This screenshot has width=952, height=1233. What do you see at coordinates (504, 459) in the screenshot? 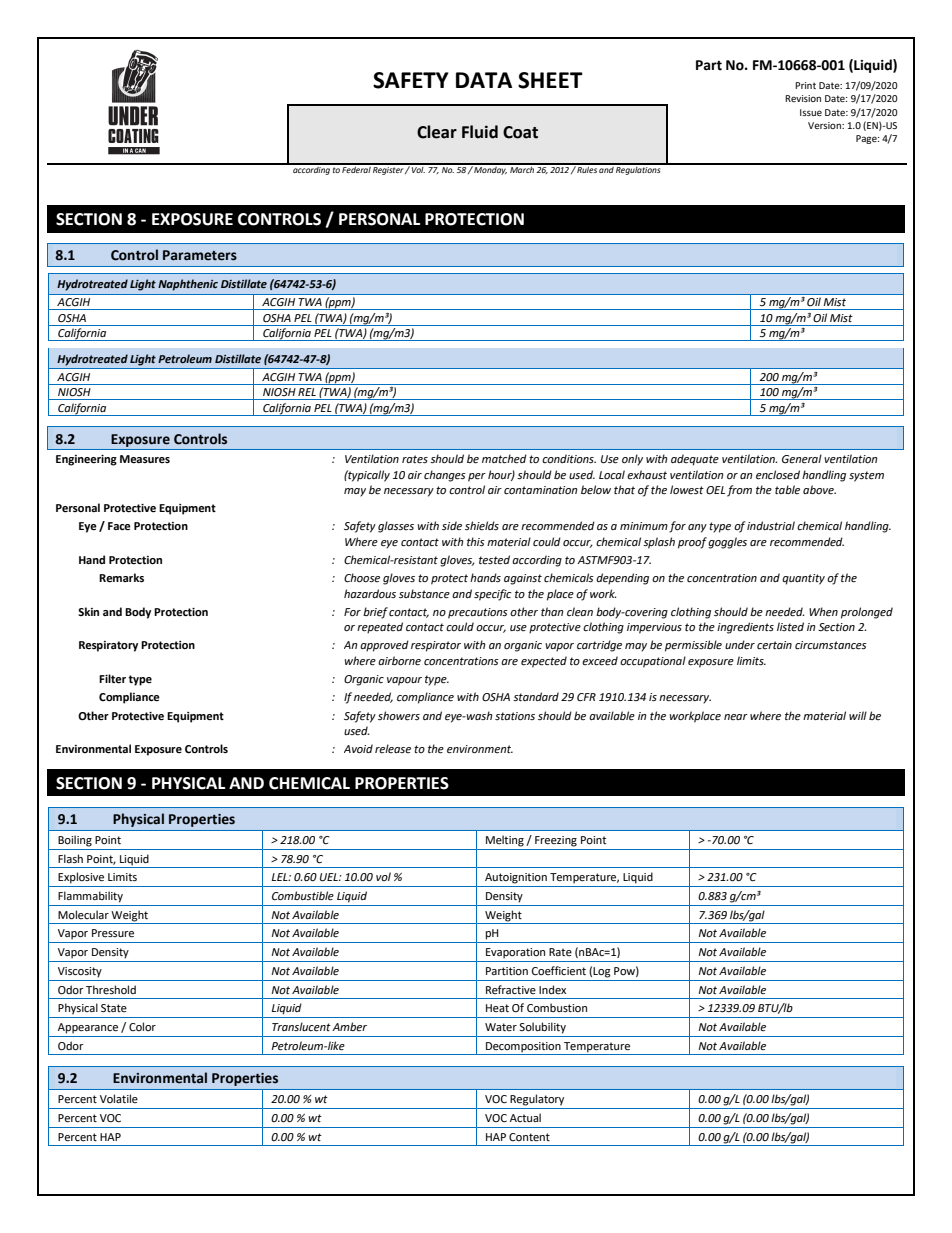
I see `matched` at bounding box center [504, 459].
